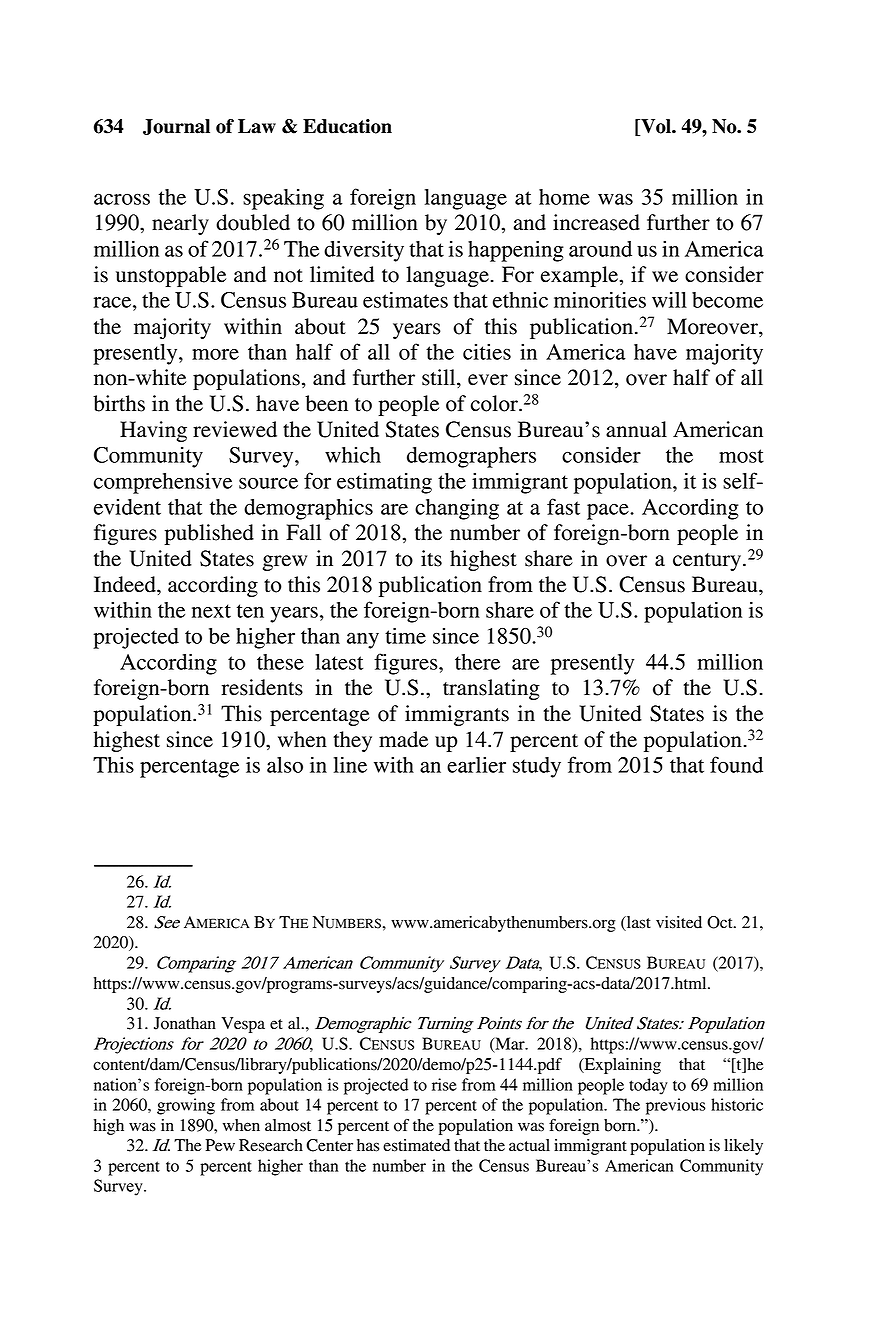 The width and height of the page is (896, 1328). I want to click on annual, so click(636, 429).
